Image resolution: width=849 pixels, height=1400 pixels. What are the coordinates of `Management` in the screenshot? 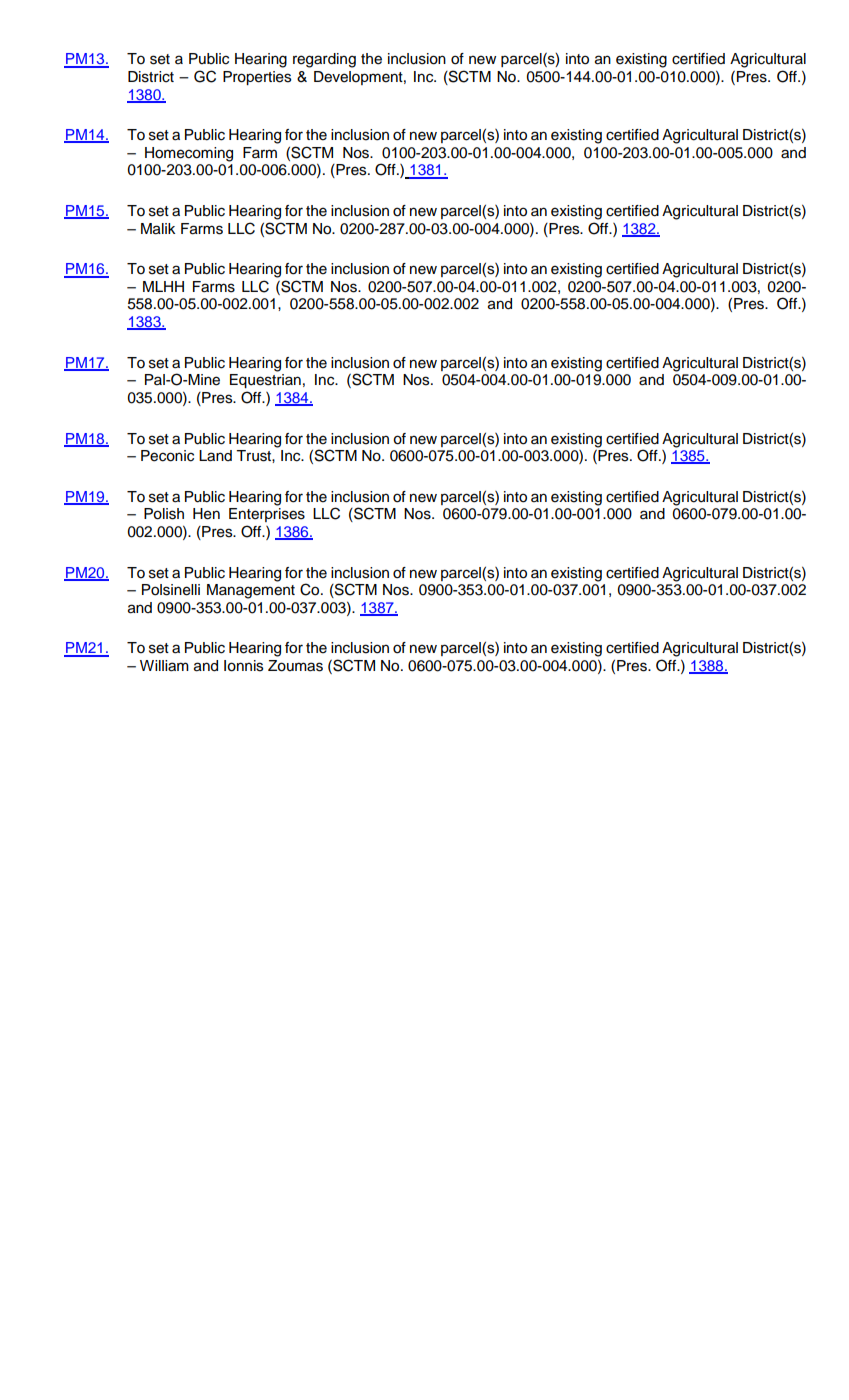 It's located at (251, 591).
